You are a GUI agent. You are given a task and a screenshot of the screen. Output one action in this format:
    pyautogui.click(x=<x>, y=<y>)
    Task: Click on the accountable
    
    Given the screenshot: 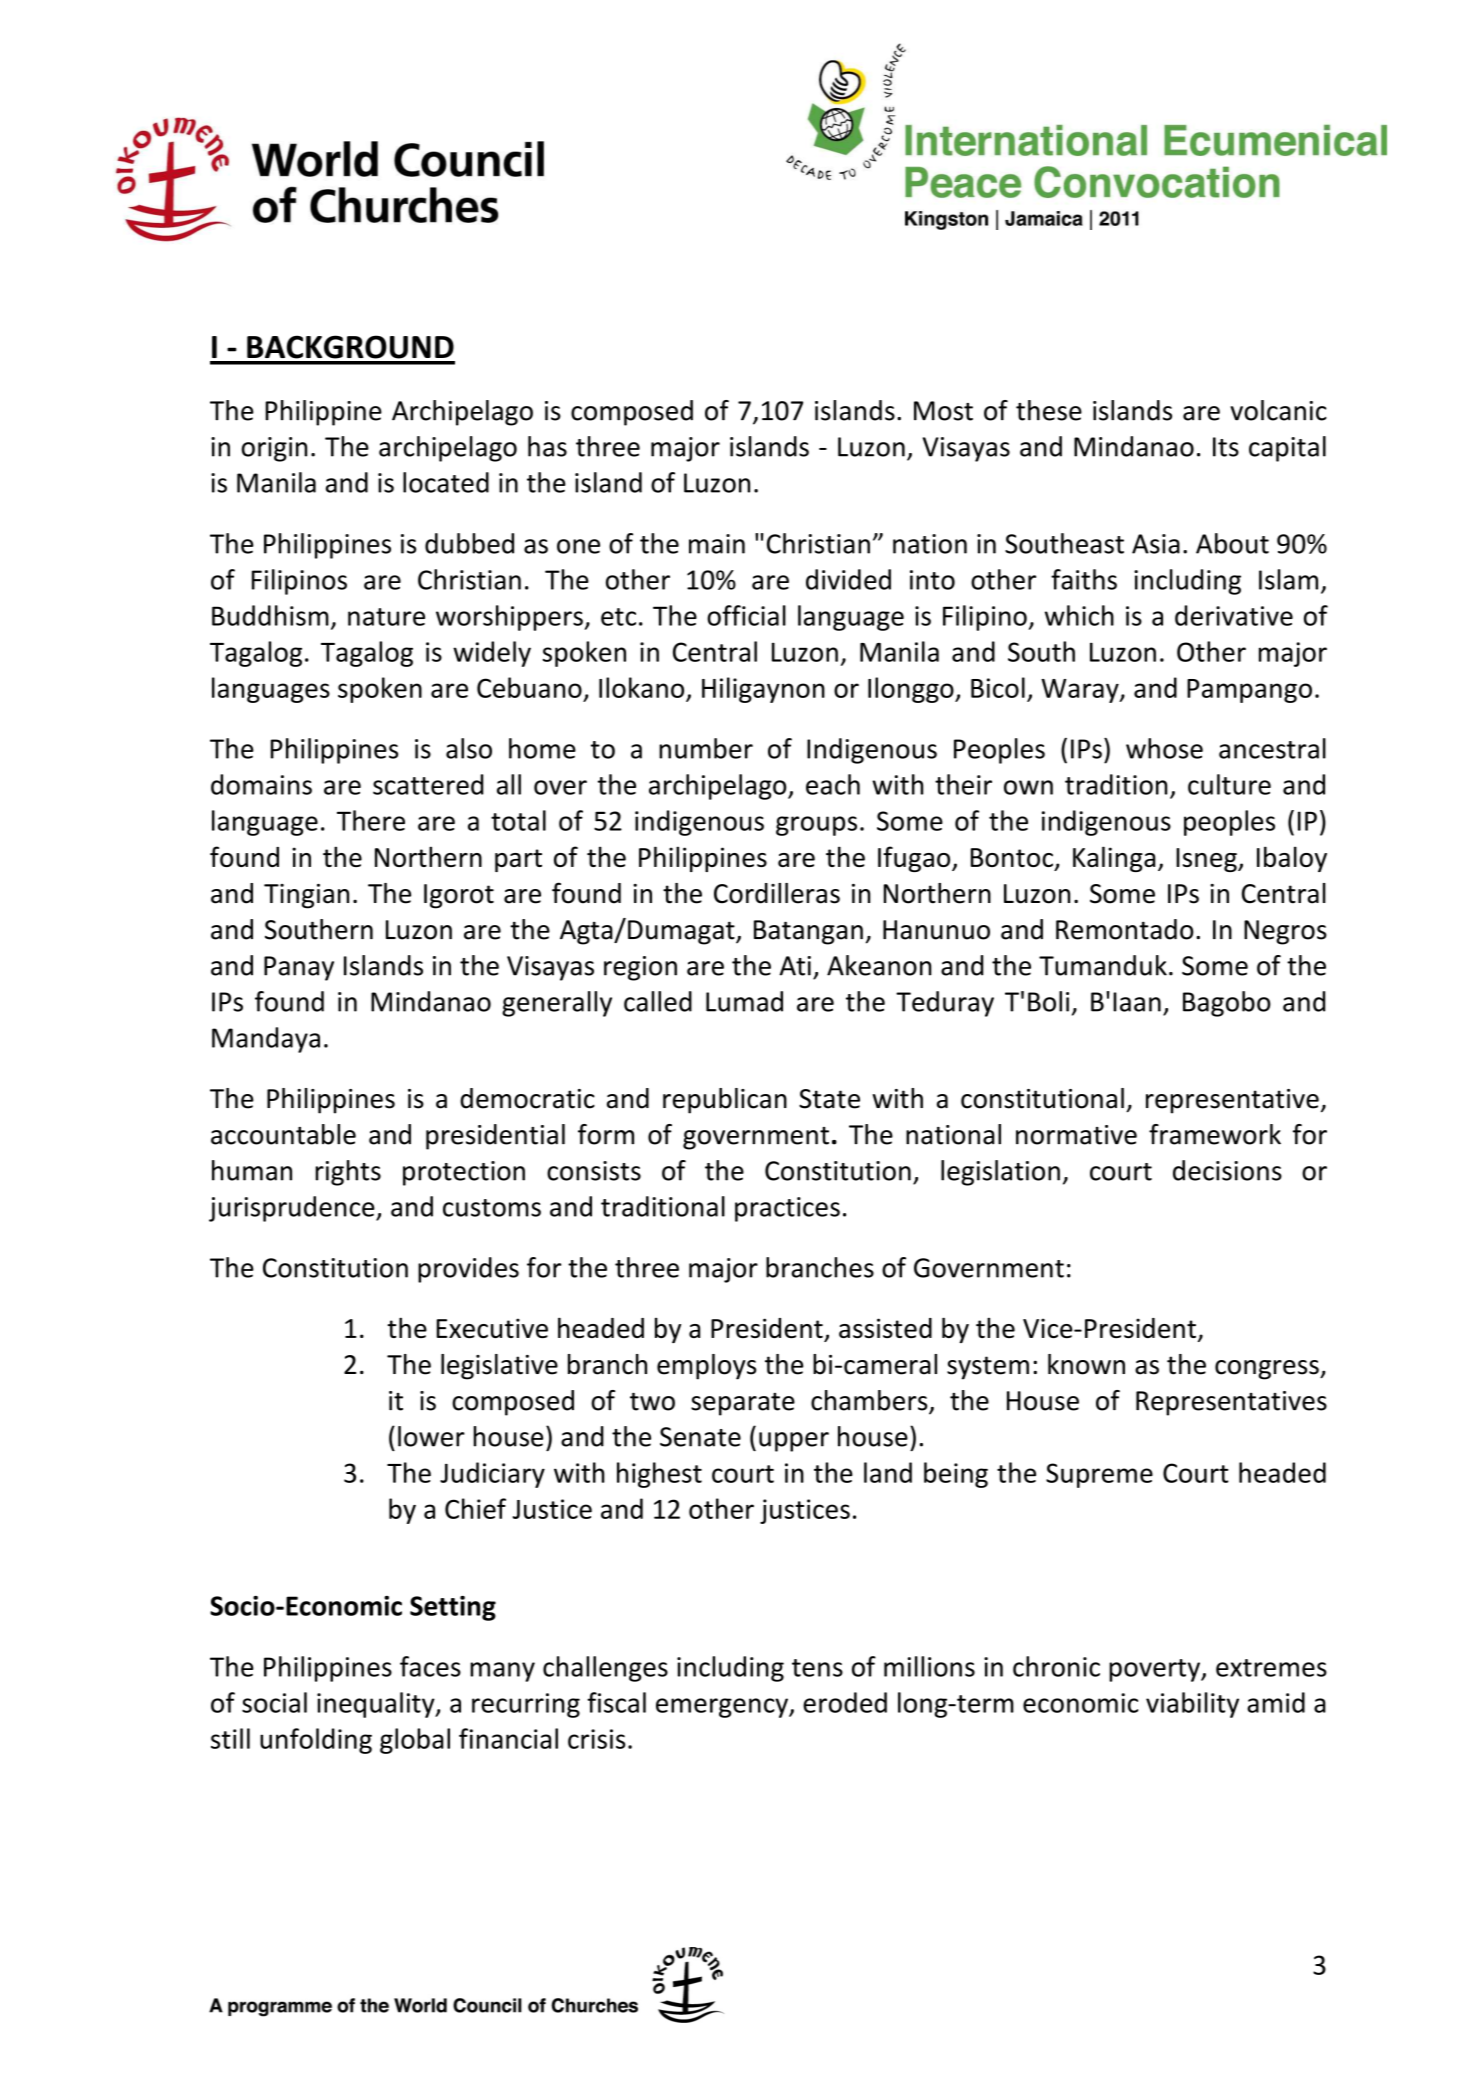 What is the action you would take?
    pyautogui.click(x=283, y=1134)
